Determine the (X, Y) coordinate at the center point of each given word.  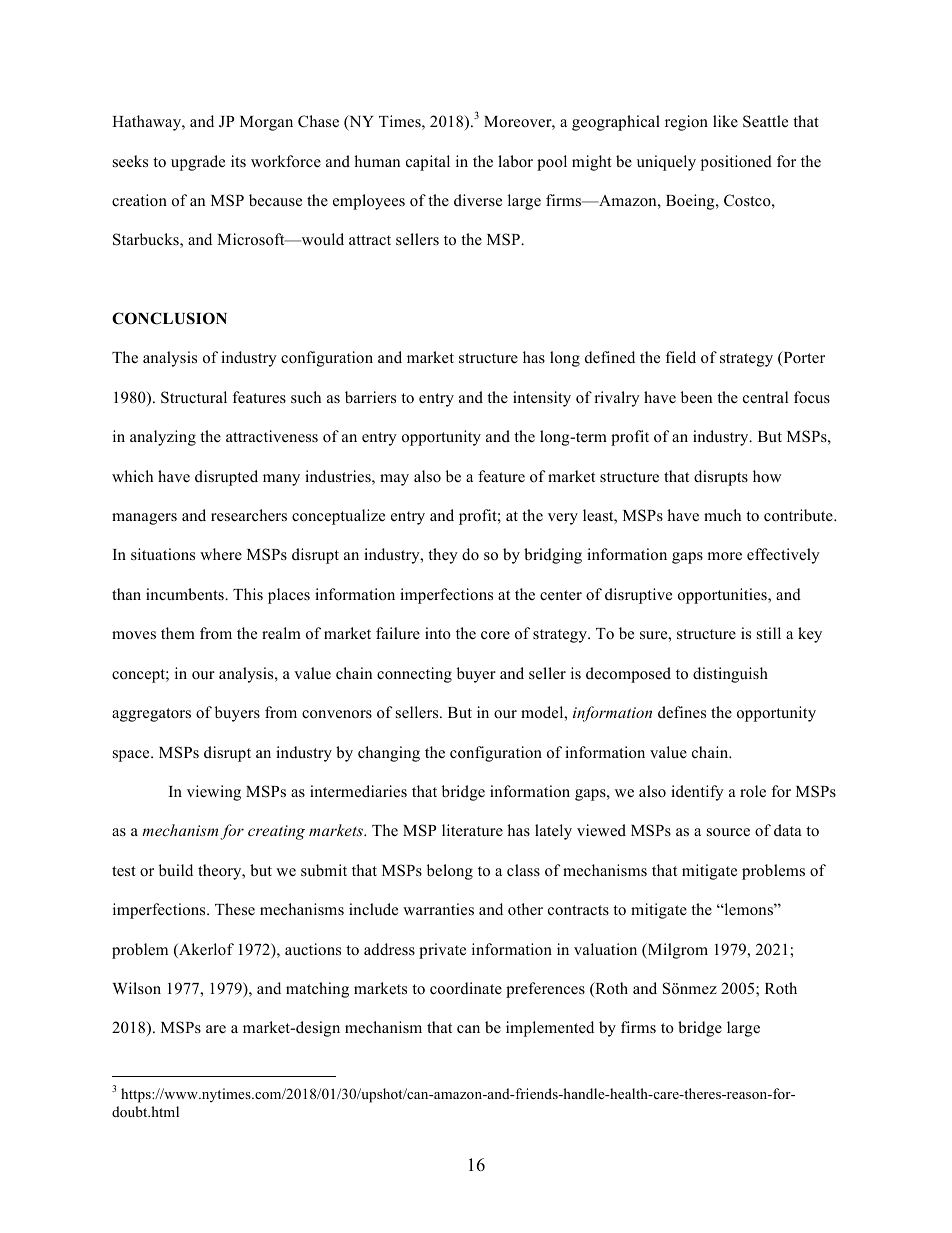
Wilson (136, 988)
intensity (542, 399)
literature (472, 830)
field (681, 357)
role (753, 791)
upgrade (198, 163)
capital (428, 163)
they (443, 556)
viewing (214, 793)
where (221, 554)
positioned (736, 163)
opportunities (723, 596)
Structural (194, 397)
